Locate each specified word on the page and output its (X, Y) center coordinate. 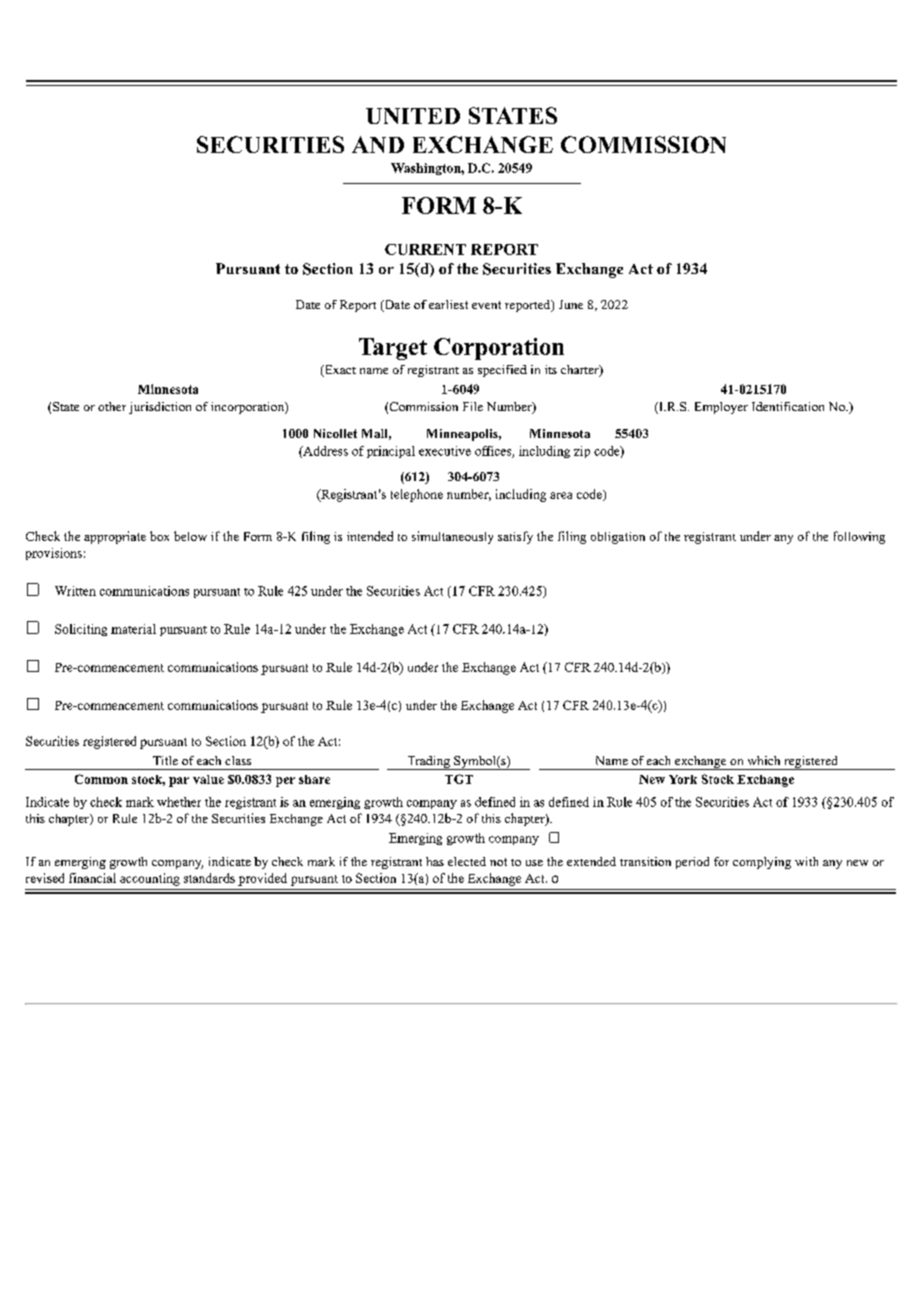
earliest (448, 304)
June (571, 304)
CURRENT (425, 249)
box (159, 536)
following (859, 537)
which (764, 760)
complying (762, 863)
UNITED (413, 116)
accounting (150, 879)
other (112, 406)
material (133, 629)
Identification (788, 406)
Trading (428, 763)
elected (467, 861)
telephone (417, 495)
